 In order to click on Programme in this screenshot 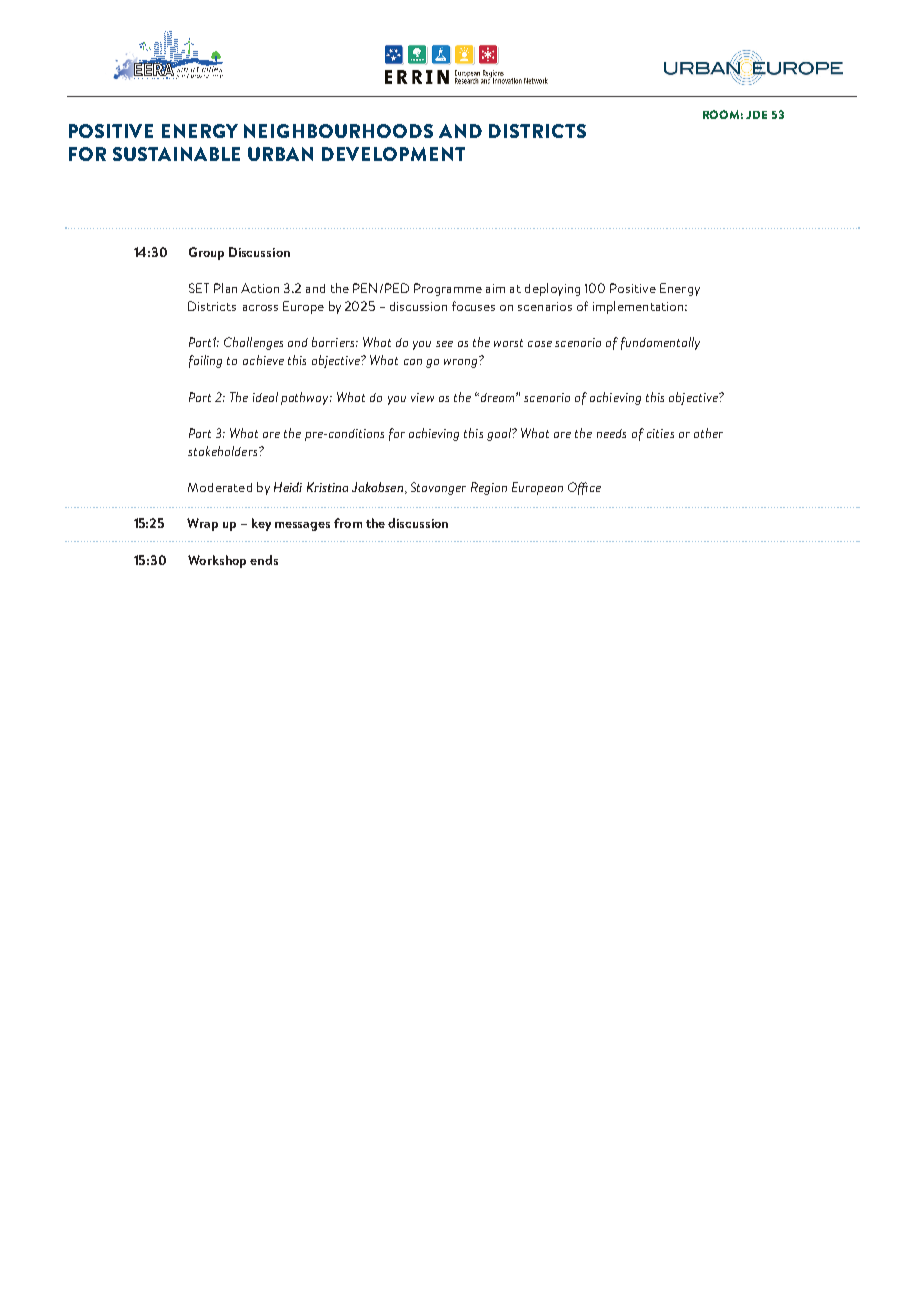, I will do `click(448, 289)`.
